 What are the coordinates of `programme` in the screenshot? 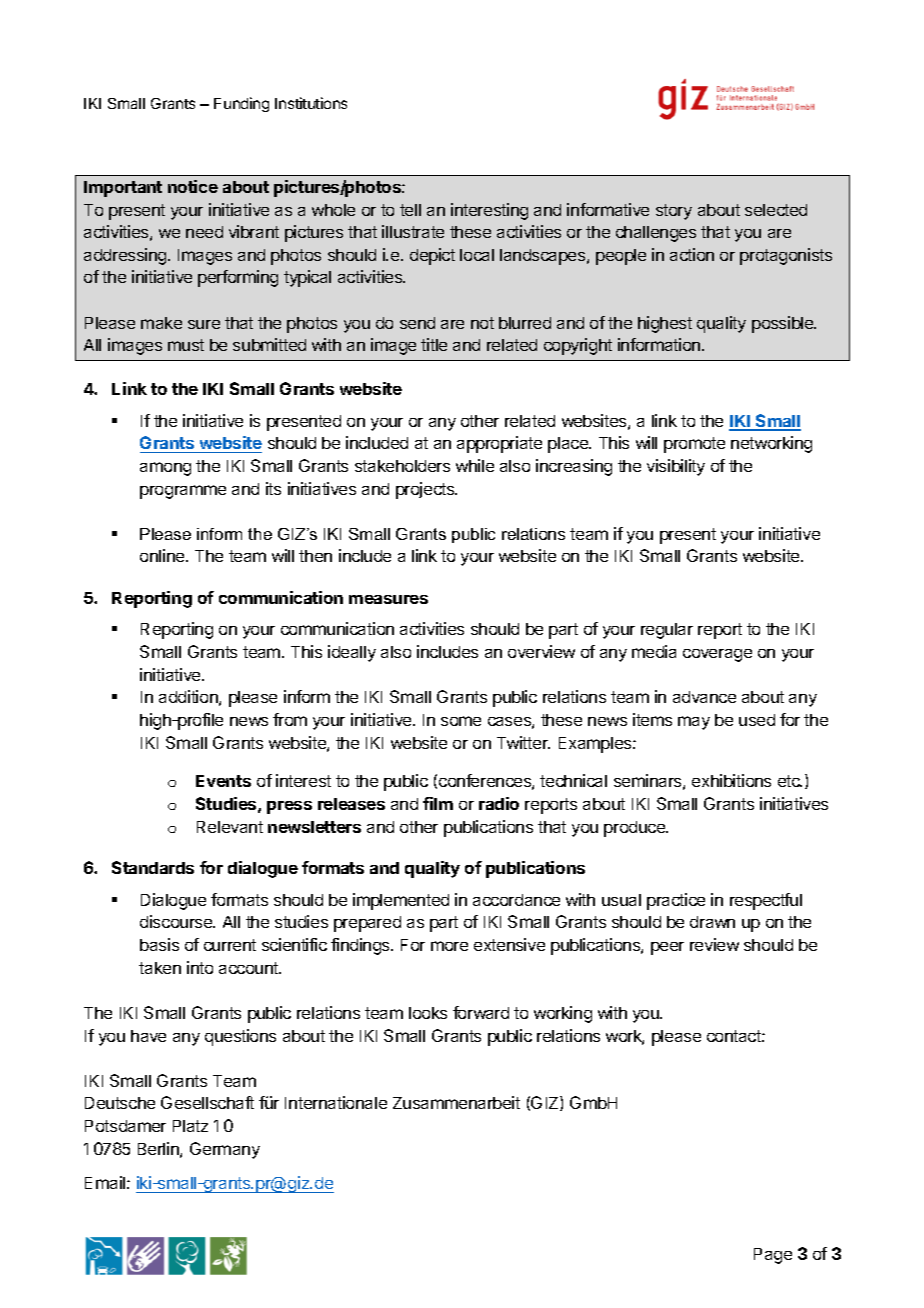 It's located at (183, 492).
